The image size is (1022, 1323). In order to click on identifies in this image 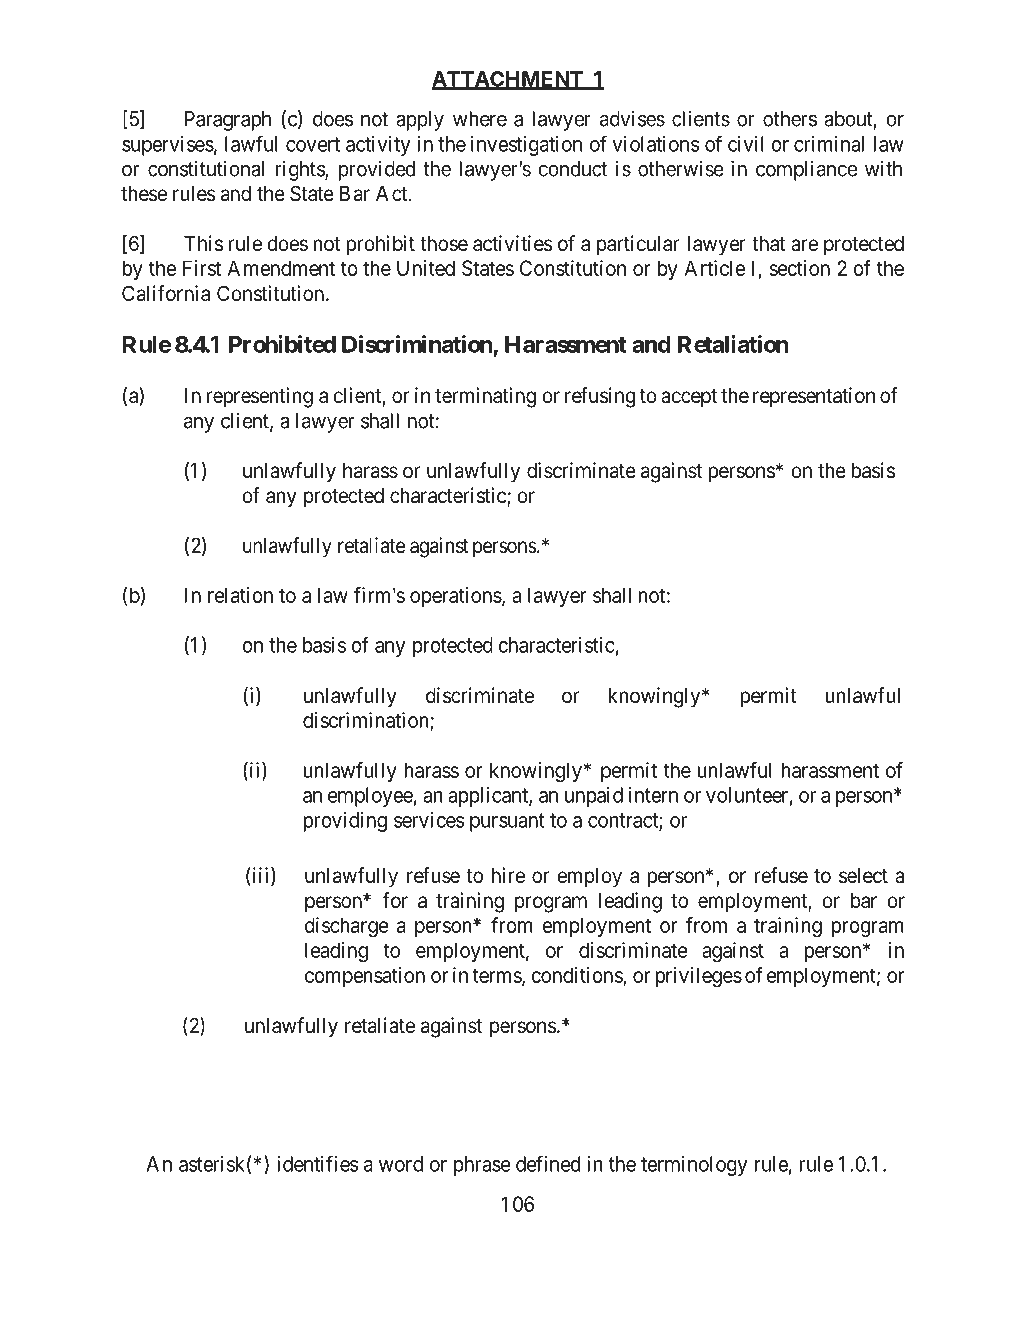, I will do `click(318, 1163)`.
